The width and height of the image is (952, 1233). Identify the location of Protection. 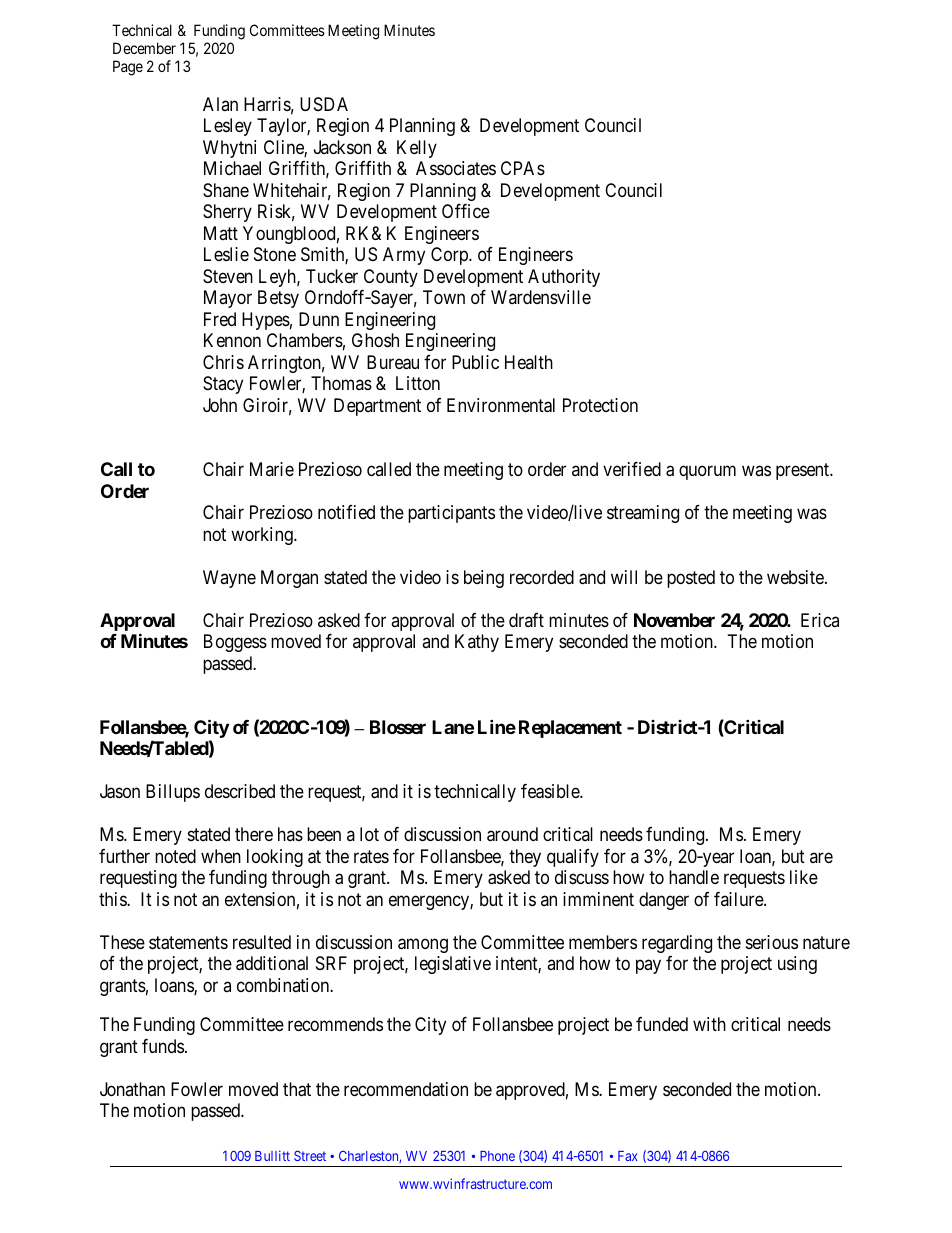
(600, 405).
